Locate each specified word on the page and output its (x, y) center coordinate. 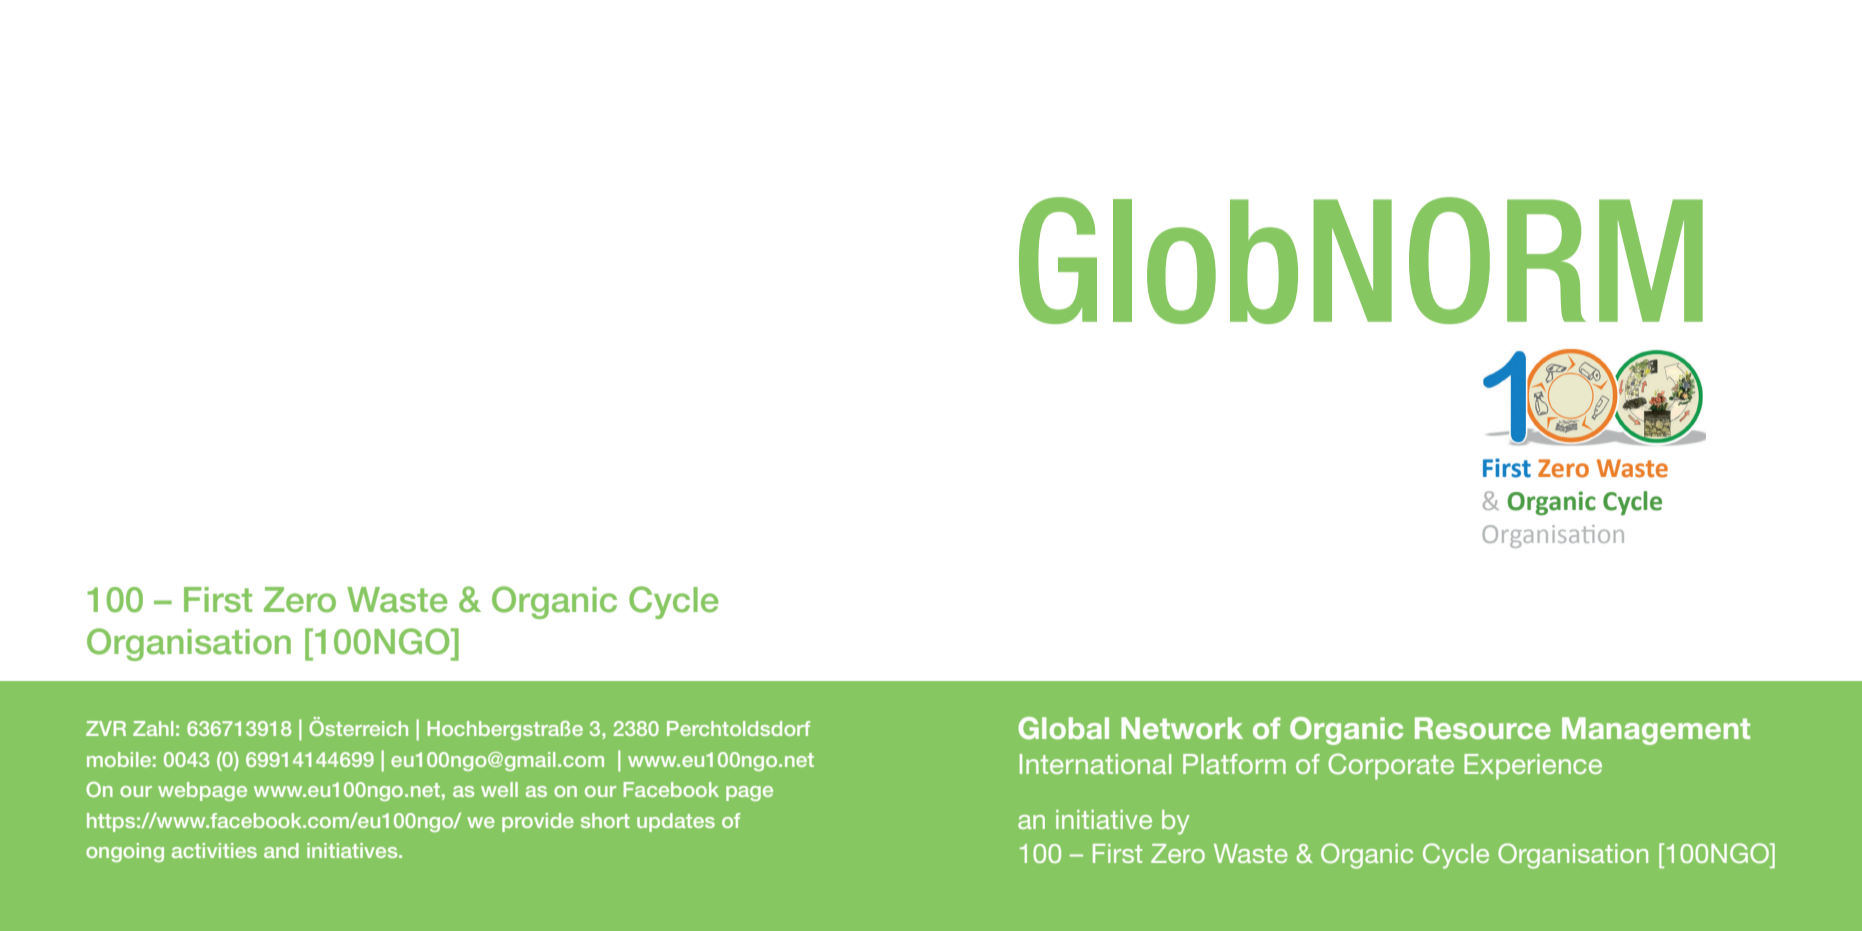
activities (214, 850)
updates (676, 822)
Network (1182, 728)
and (281, 850)
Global (1063, 728)
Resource (1483, 728)
